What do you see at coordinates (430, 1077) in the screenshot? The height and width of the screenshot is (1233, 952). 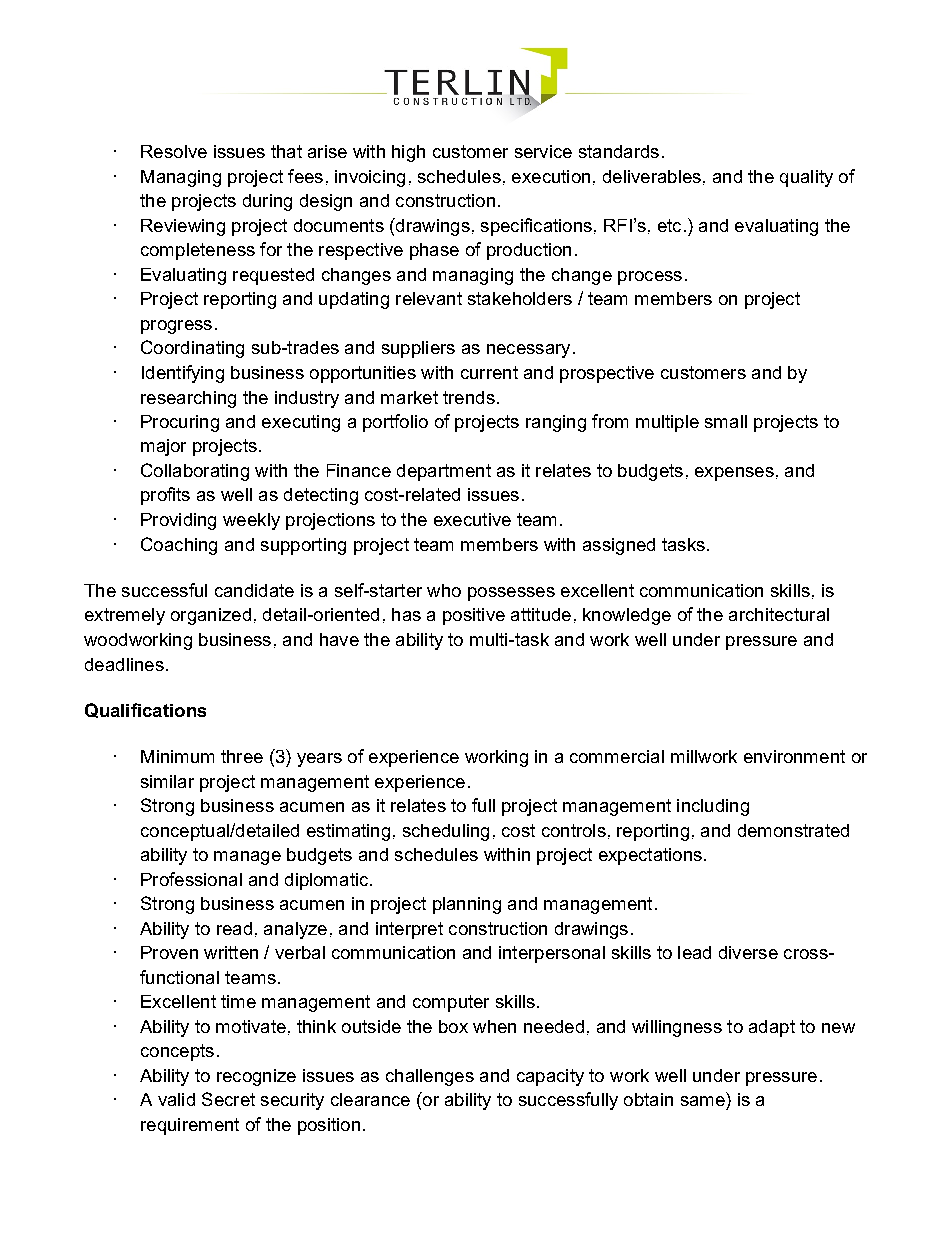 I see `challenges` at bounding box center [430, 1077].
